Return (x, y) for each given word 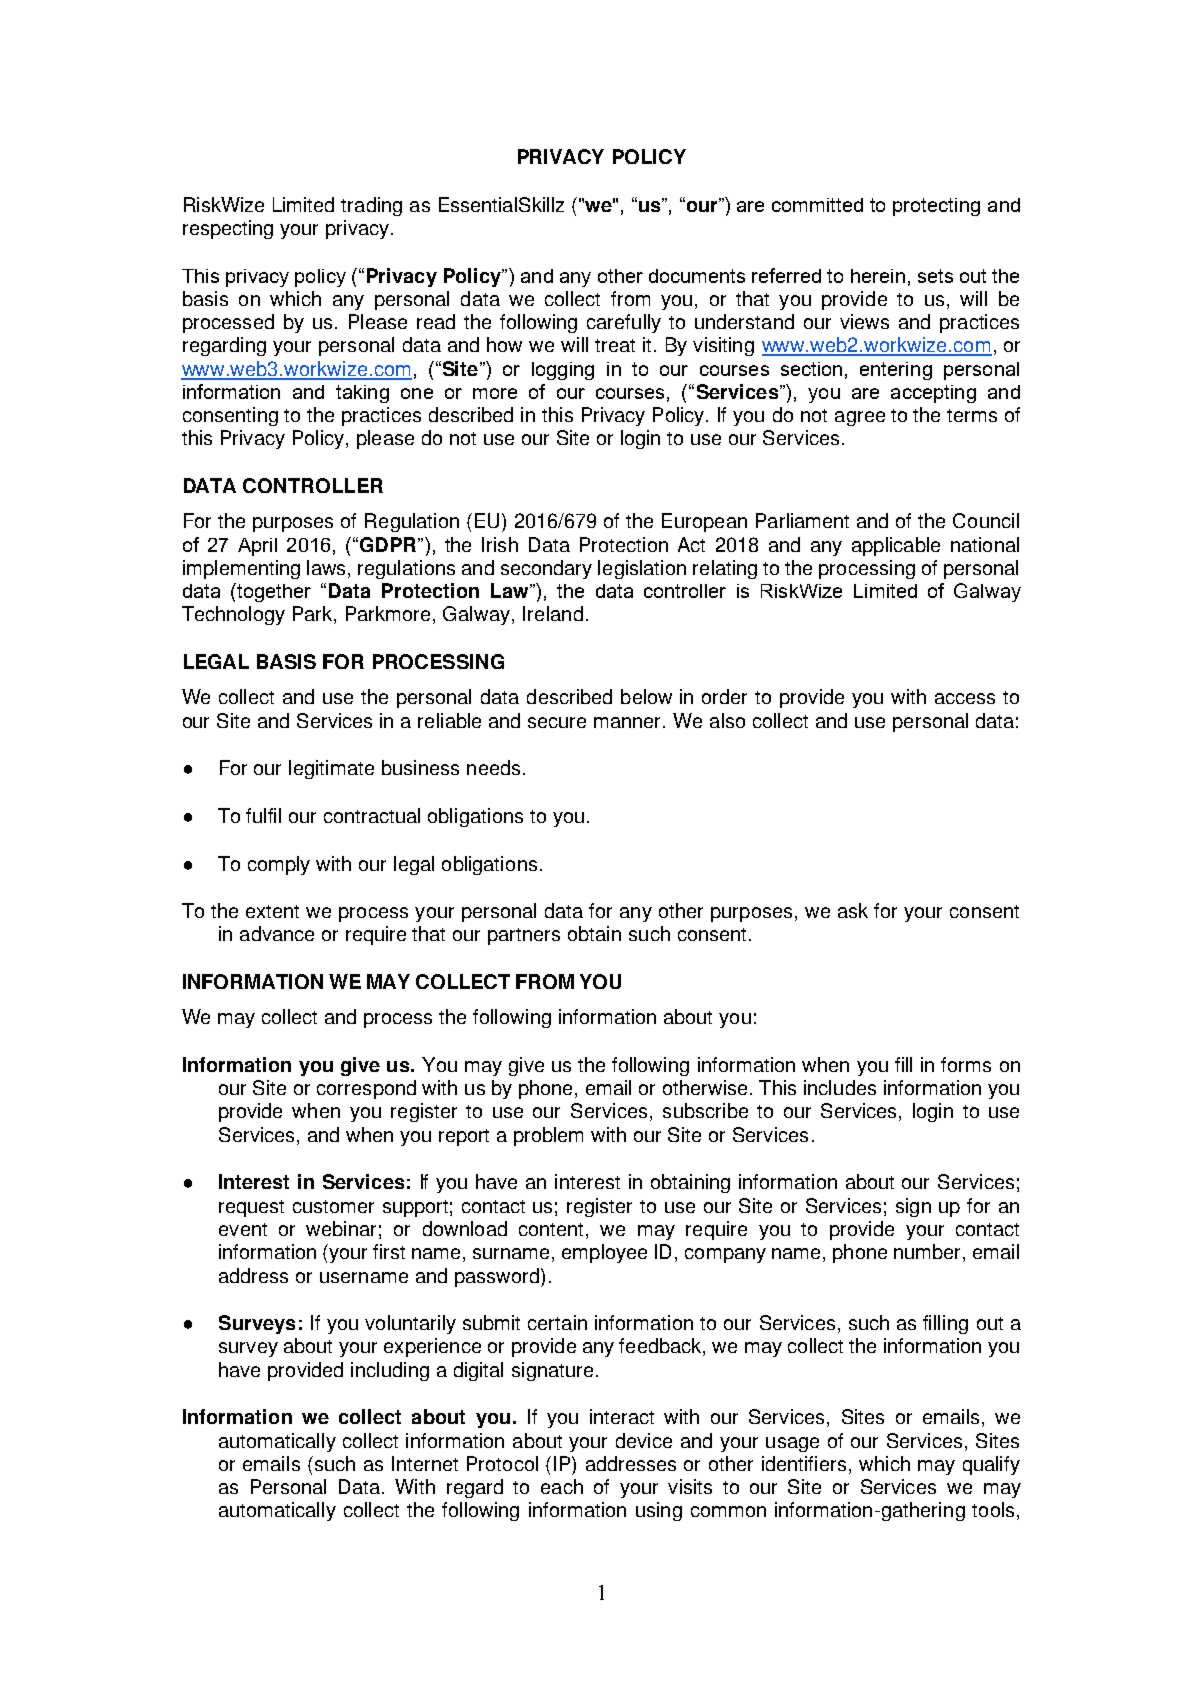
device (644, 1440)
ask (853, 910)
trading (371, 206)
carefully (624, 323)
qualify (991, 1465)
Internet (425, 1463)
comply (279, 865)
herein (878, 276)
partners (524, 936)
